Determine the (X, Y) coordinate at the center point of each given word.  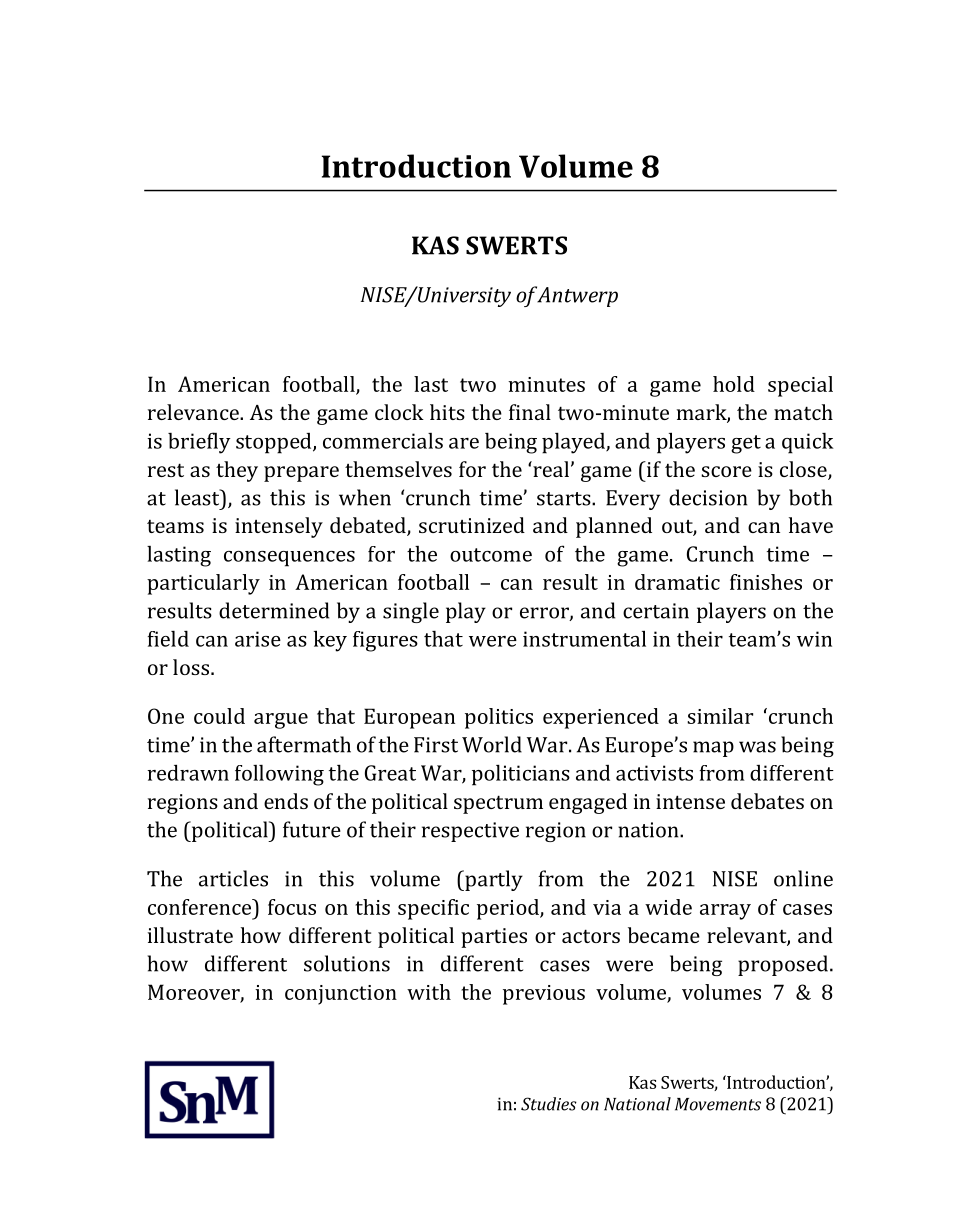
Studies (549, 1104)
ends (286, 801)
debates (767, 801)
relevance (194, 412)
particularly (203, 584)
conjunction (341, 995)
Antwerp (577, 297)
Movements (718, 1104)
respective (470, 832)
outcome (491, 555)
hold (734, 384)
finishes (766, 582)
